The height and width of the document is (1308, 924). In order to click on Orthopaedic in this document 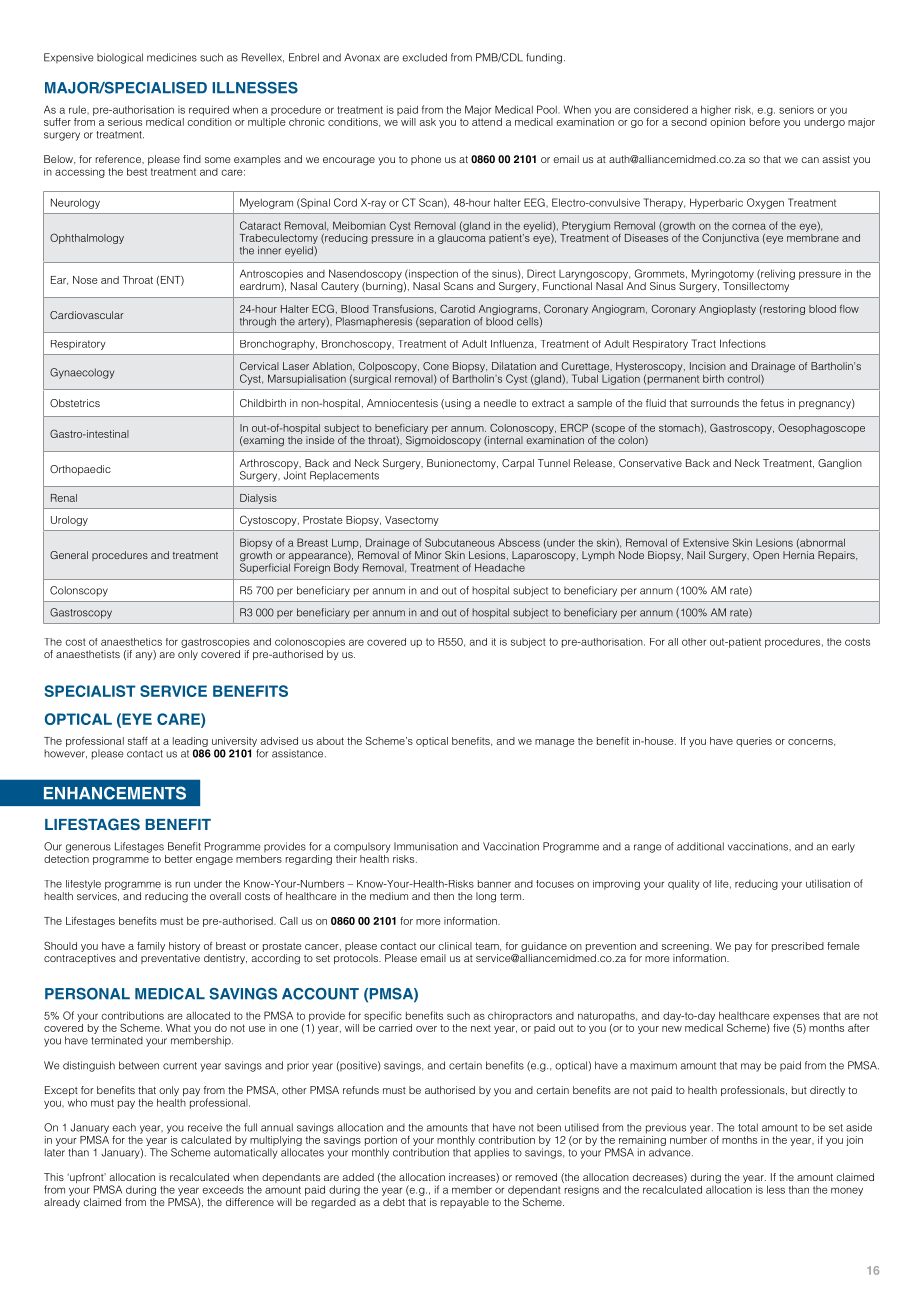, I will do `click(80, 470)`.
